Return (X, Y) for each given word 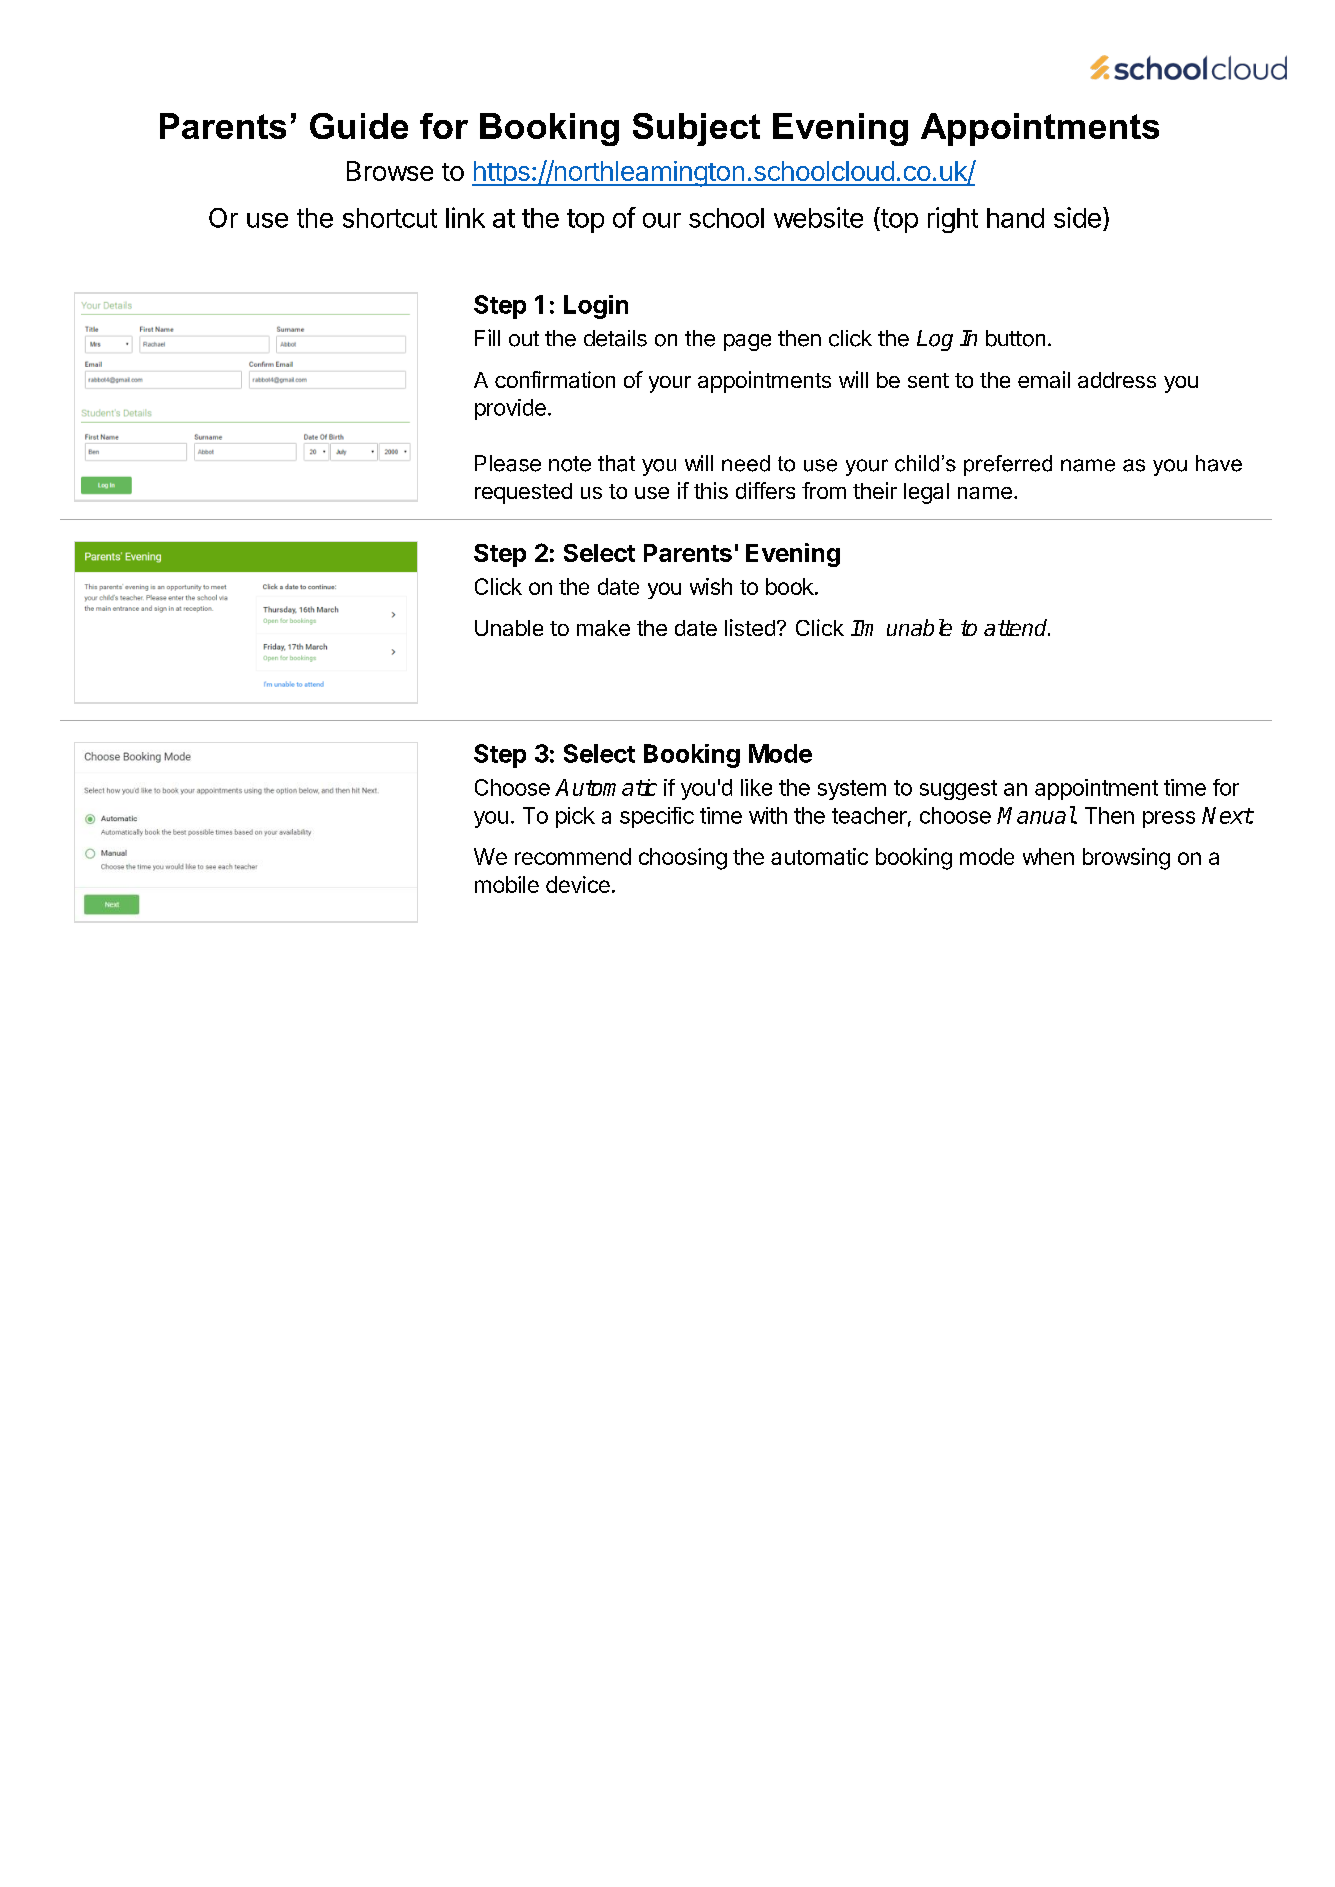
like (756, 787)
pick (575, 817)
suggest (958, 790)
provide (510, 409)
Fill (487, 337)
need (746, 463)
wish (711, 586)
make (603, 628)
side (1077, 217)
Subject (696, 129)
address (1117, 380)
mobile (507, 884)
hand (1015, 218)
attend (1017, 627)
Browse (390, 171)
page (747, 342)
